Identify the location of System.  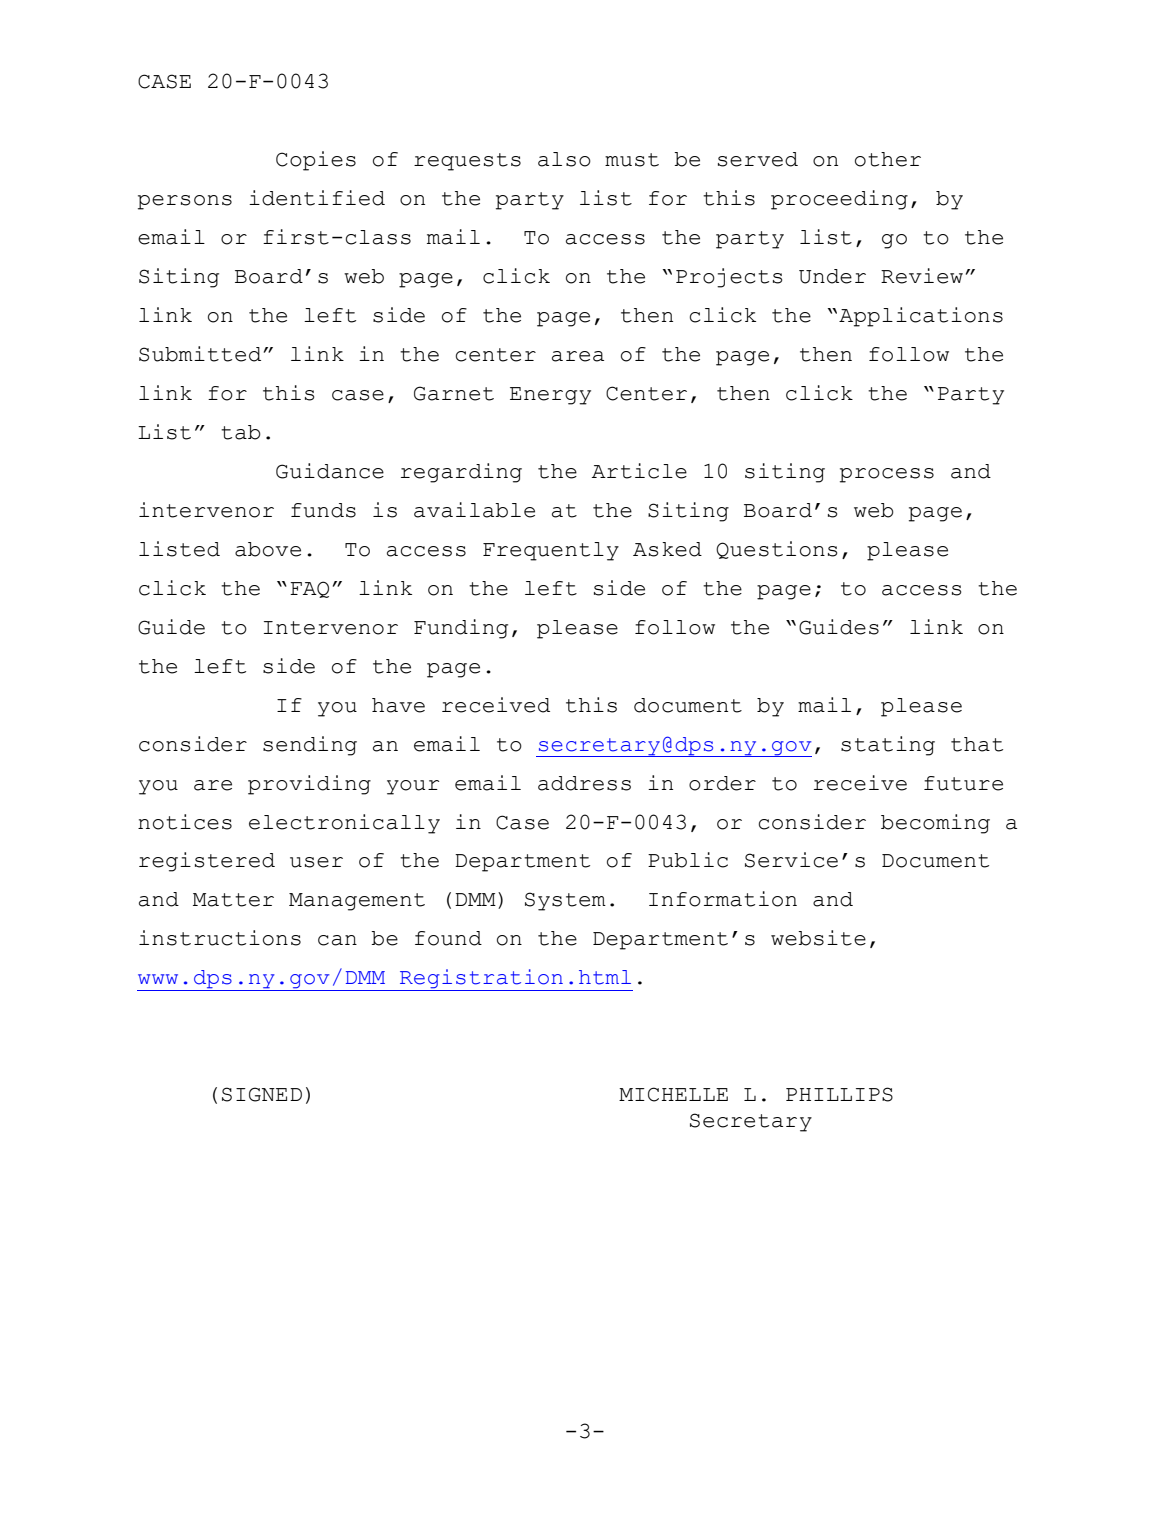
(565, 901).
